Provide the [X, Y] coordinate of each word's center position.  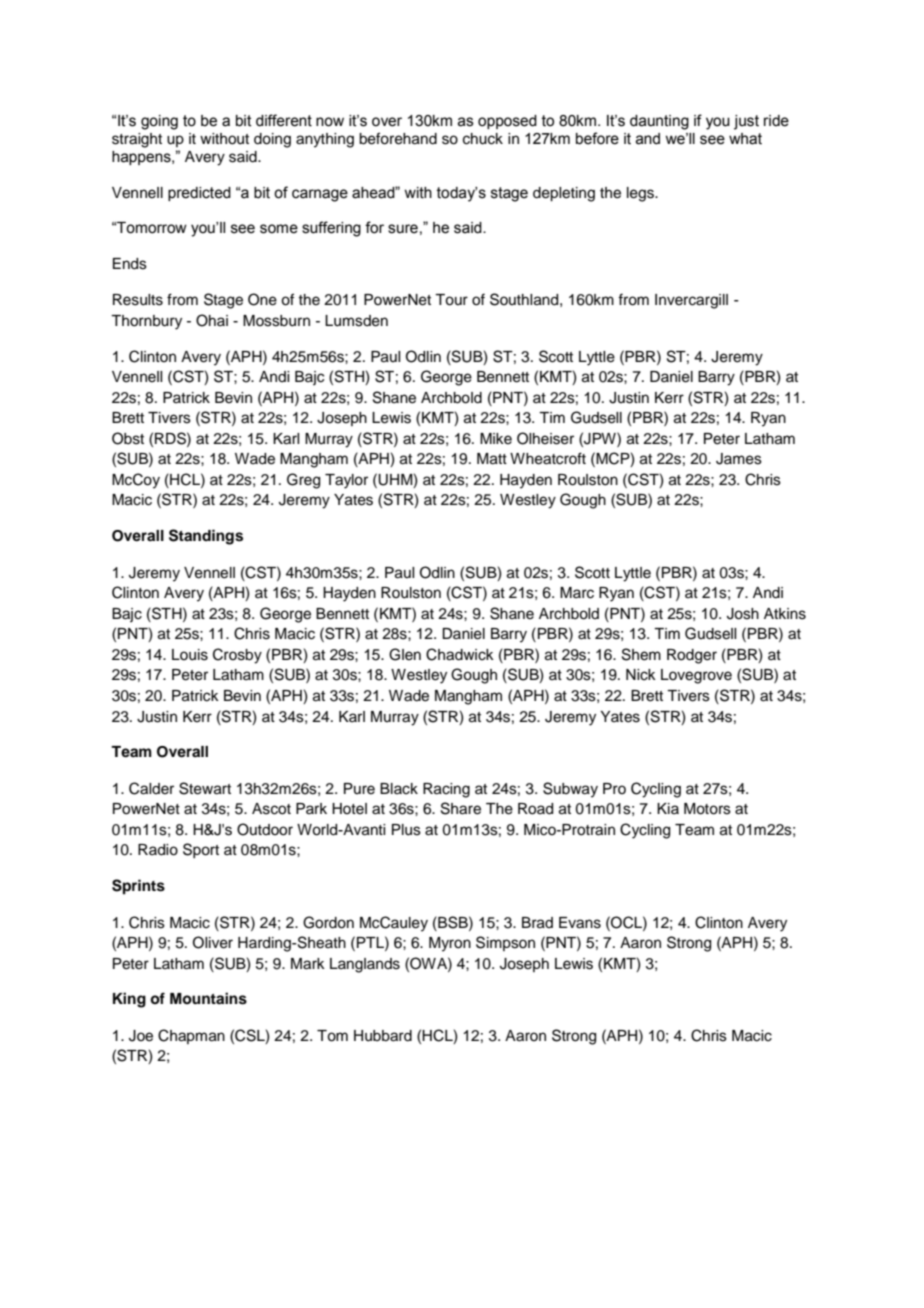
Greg [303, 481]
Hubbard [383, 1036]
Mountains [208, 998]
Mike [496, 439]
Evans [580, 923]
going [159, 122]
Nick [641, 675]
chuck [483, 139]
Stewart [205, 788]
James [739, 459]
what [745, 139]
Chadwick [460, 654]
